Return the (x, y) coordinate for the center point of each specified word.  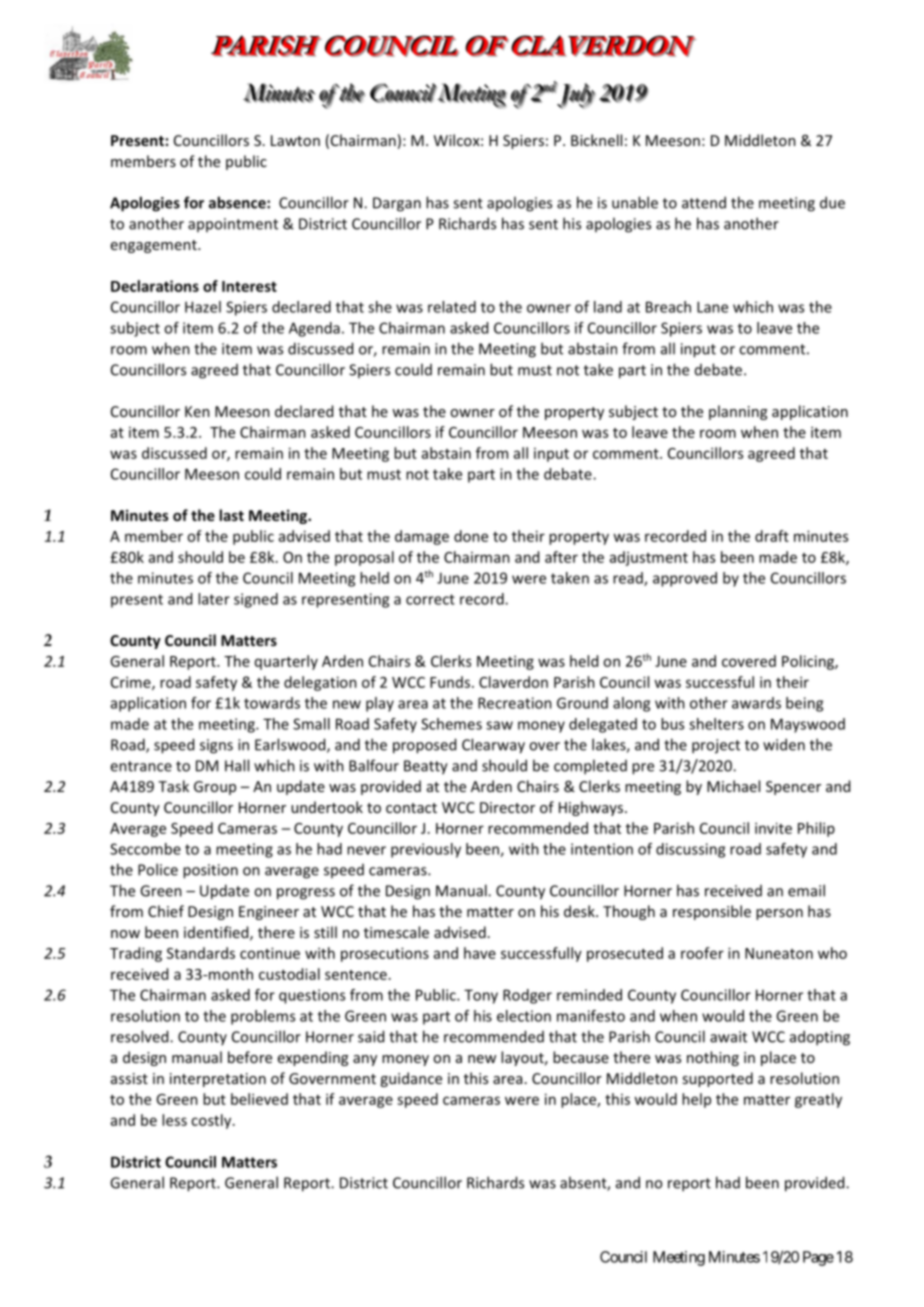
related (452, 307)
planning (738, 412)
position (210, 871)
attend (704, 202)
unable (635, 202)
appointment (233, 225)
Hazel (203, 307)
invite (773, 828)
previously (426, 850)
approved (685, 579)
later (214, 599)
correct (430, 599)
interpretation (218, 1080)
